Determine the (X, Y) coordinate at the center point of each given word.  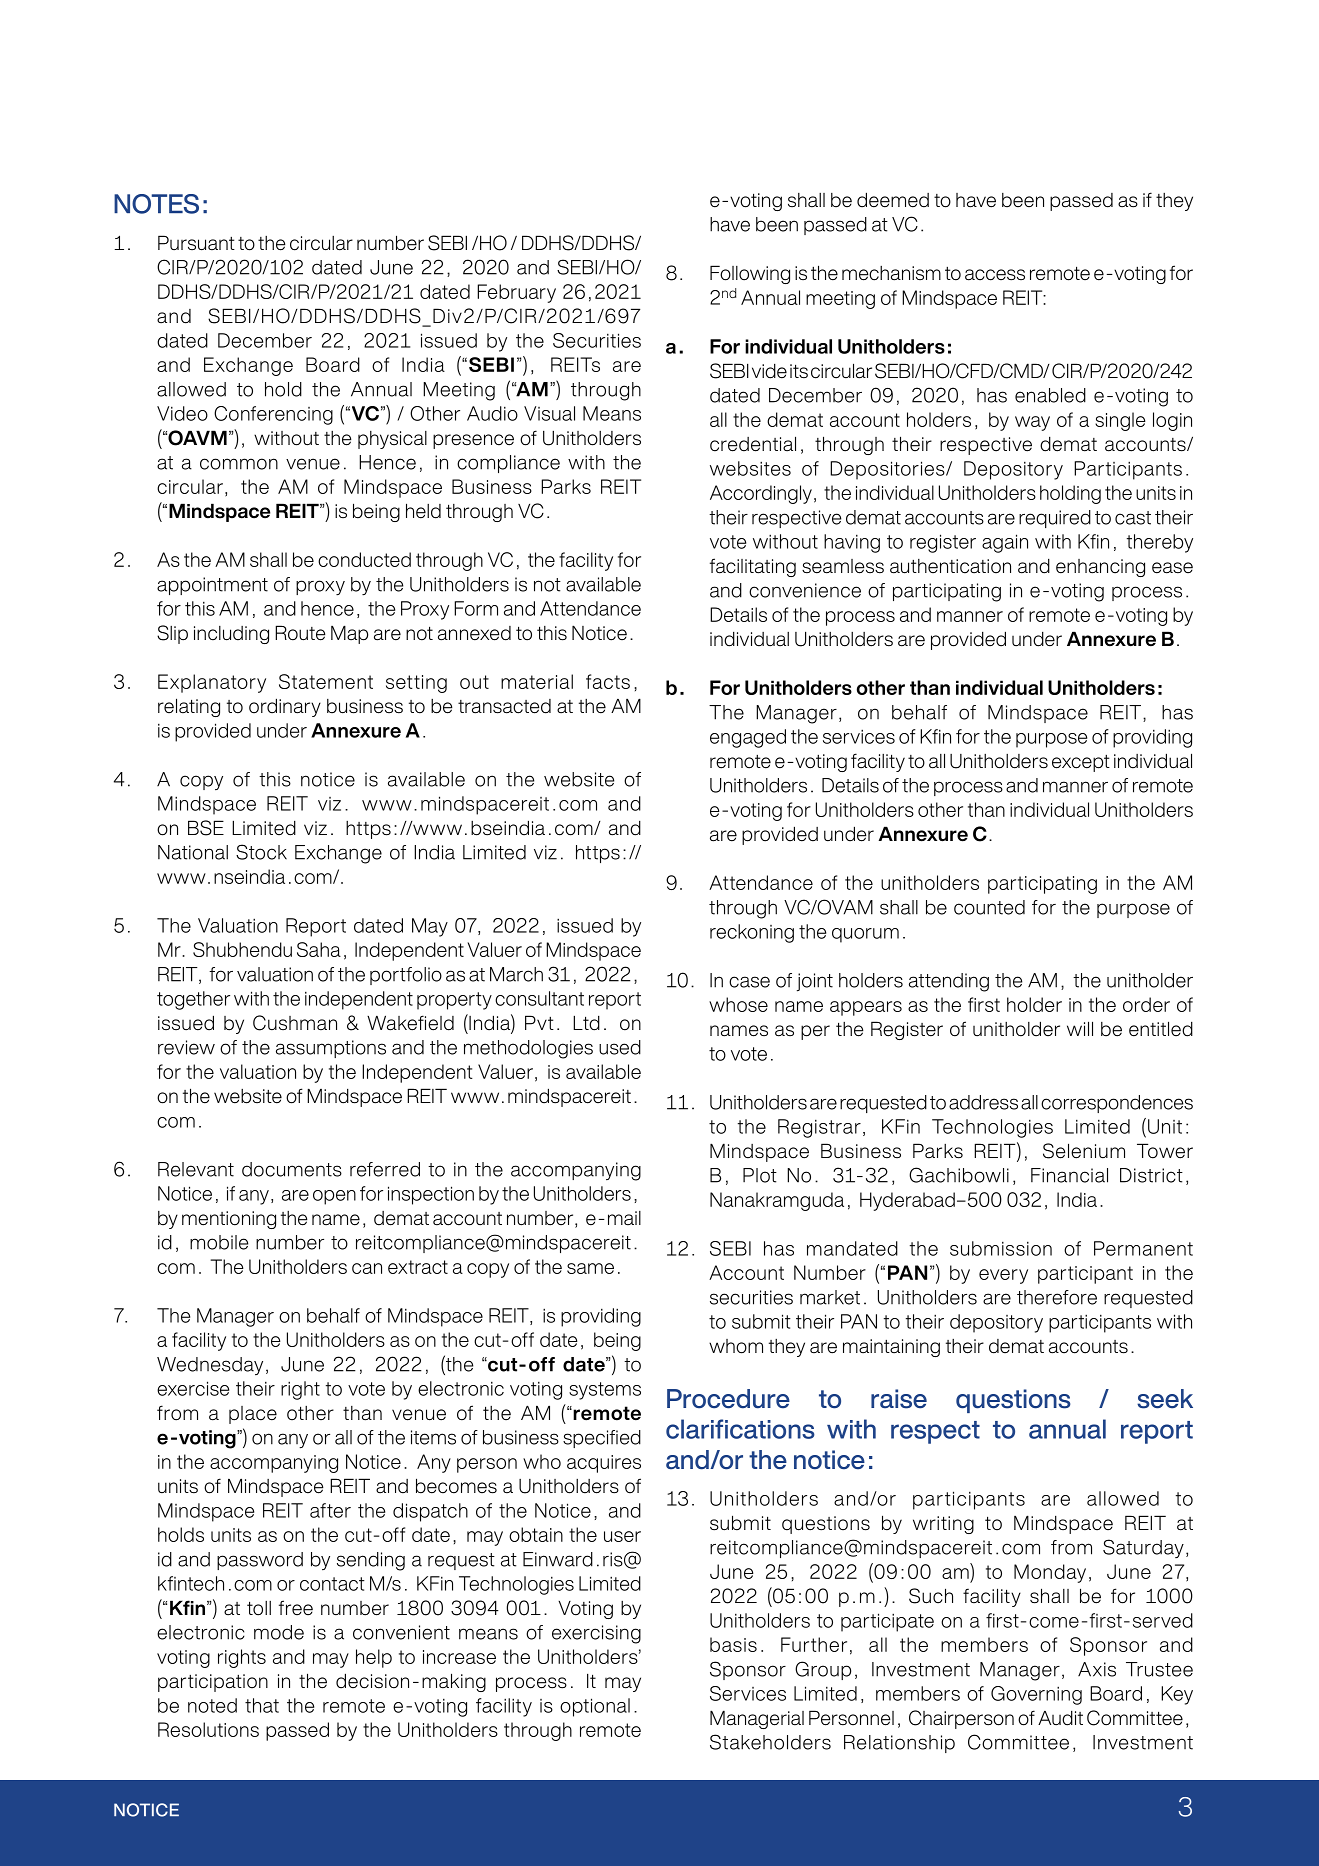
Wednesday (210, 1366)
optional (595, 1707)
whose (738, 1004)
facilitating (753, 567)
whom (736, 1346)
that (262, 1705)
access (995, 275)
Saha (319, 949)
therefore (1057, 1297)
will (1080, 1028)
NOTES (156, 204)
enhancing (1100, 568)
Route (300, 633)
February (516, 293)
